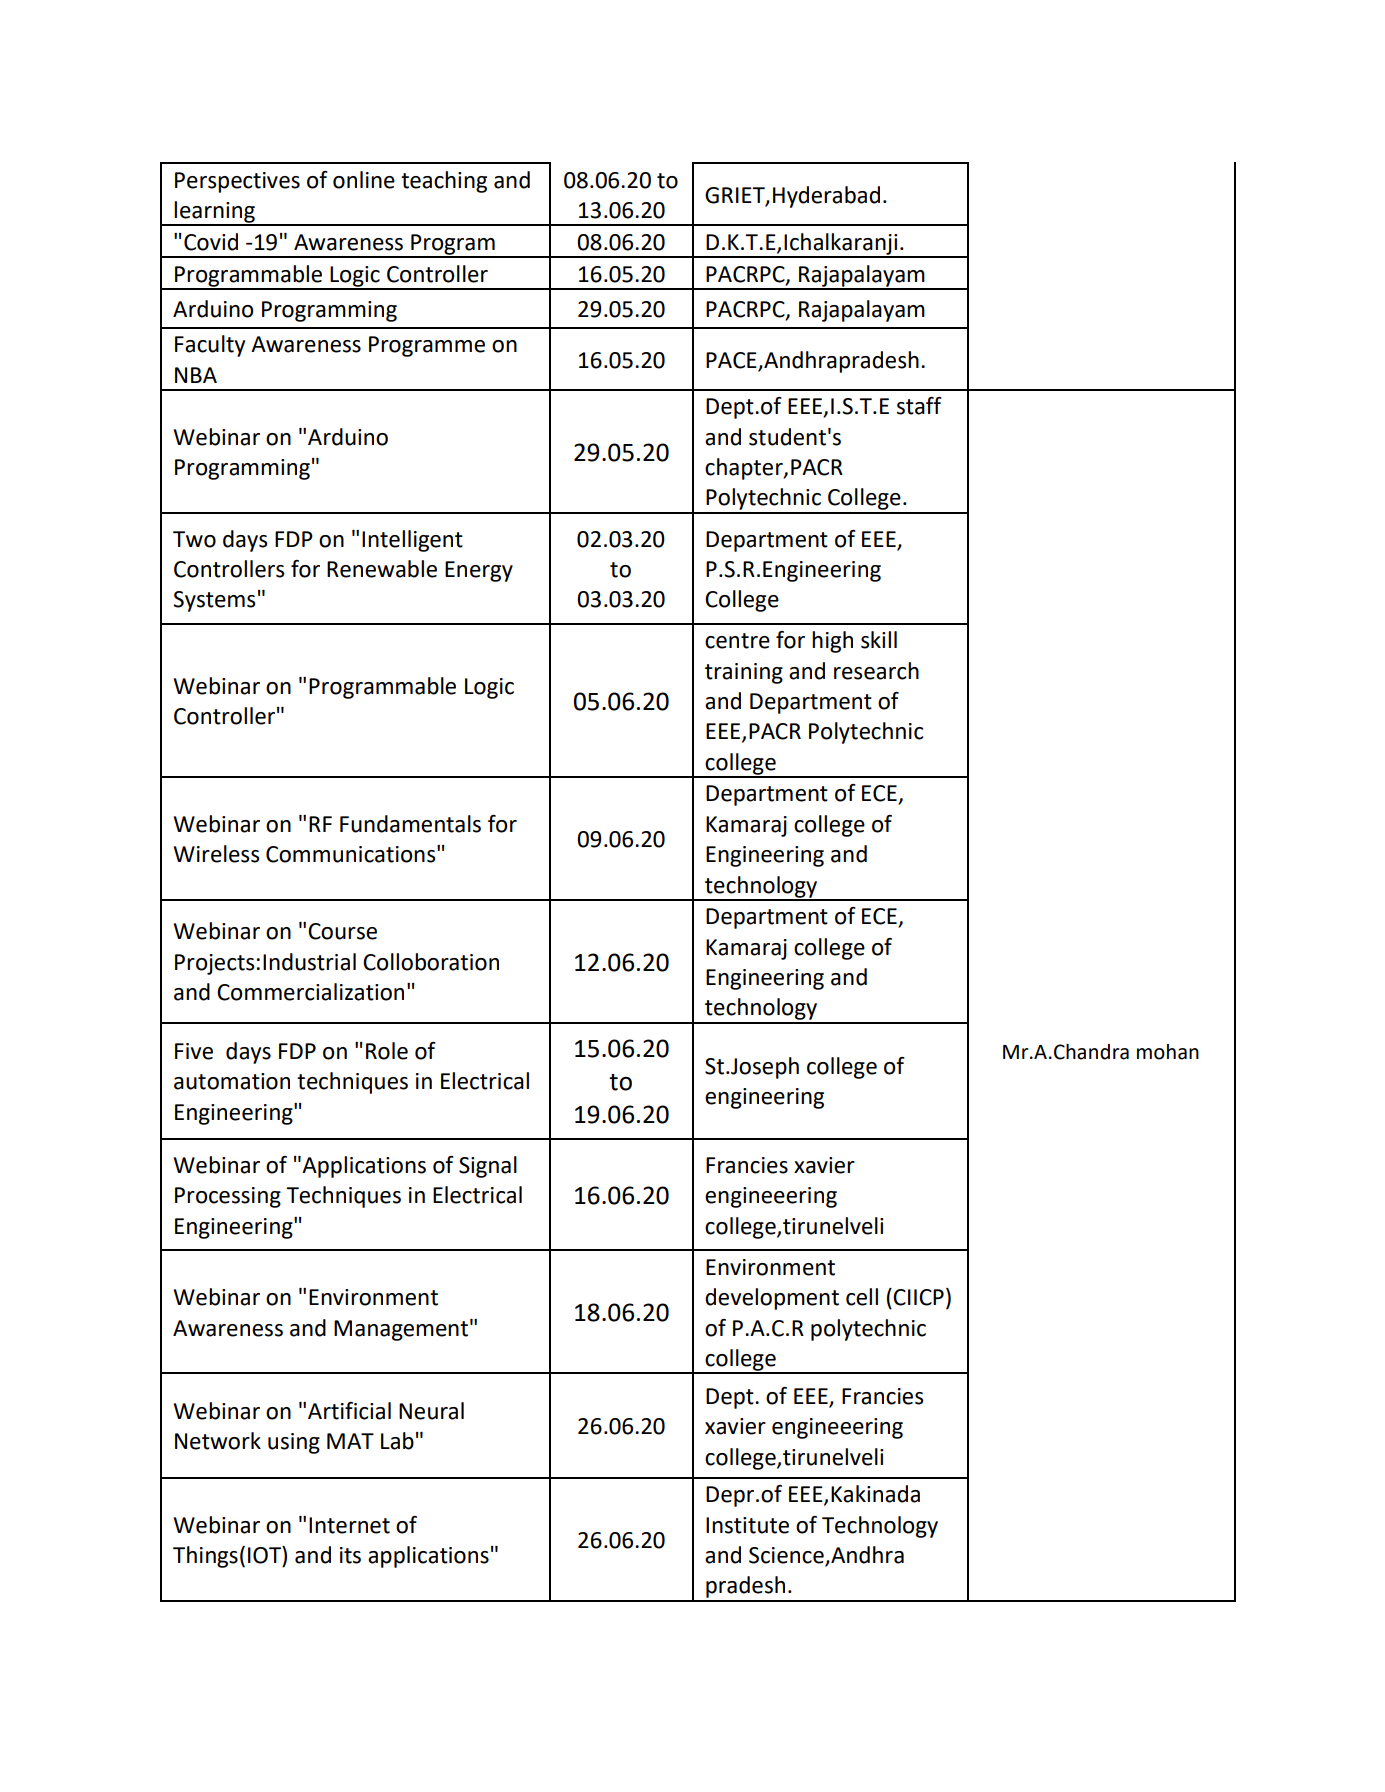  What do you see at coordinates (919, 406) in the image?
I see `staff` at bounding box center [919, 406].
